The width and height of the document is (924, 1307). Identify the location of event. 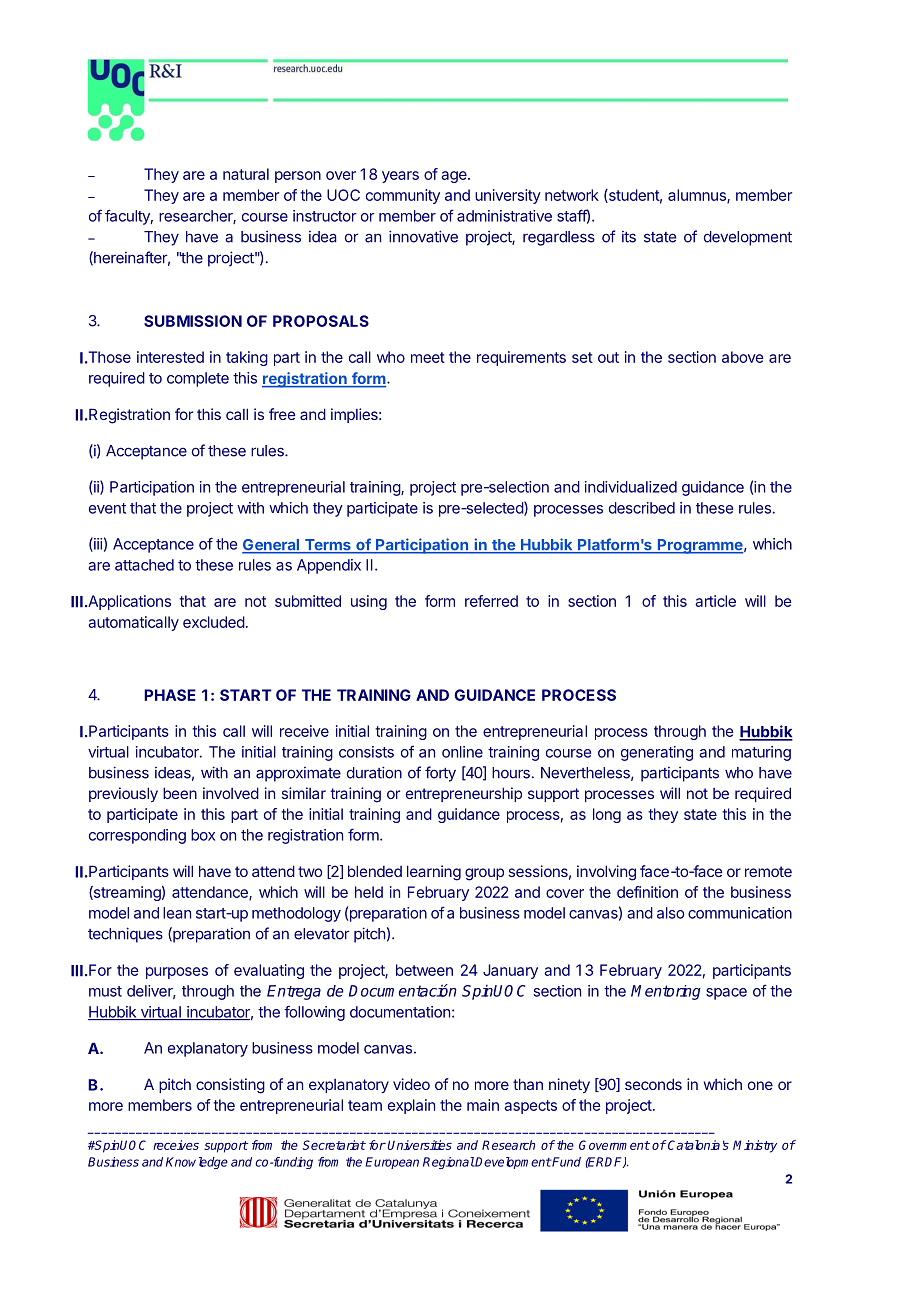
(107, 508).
